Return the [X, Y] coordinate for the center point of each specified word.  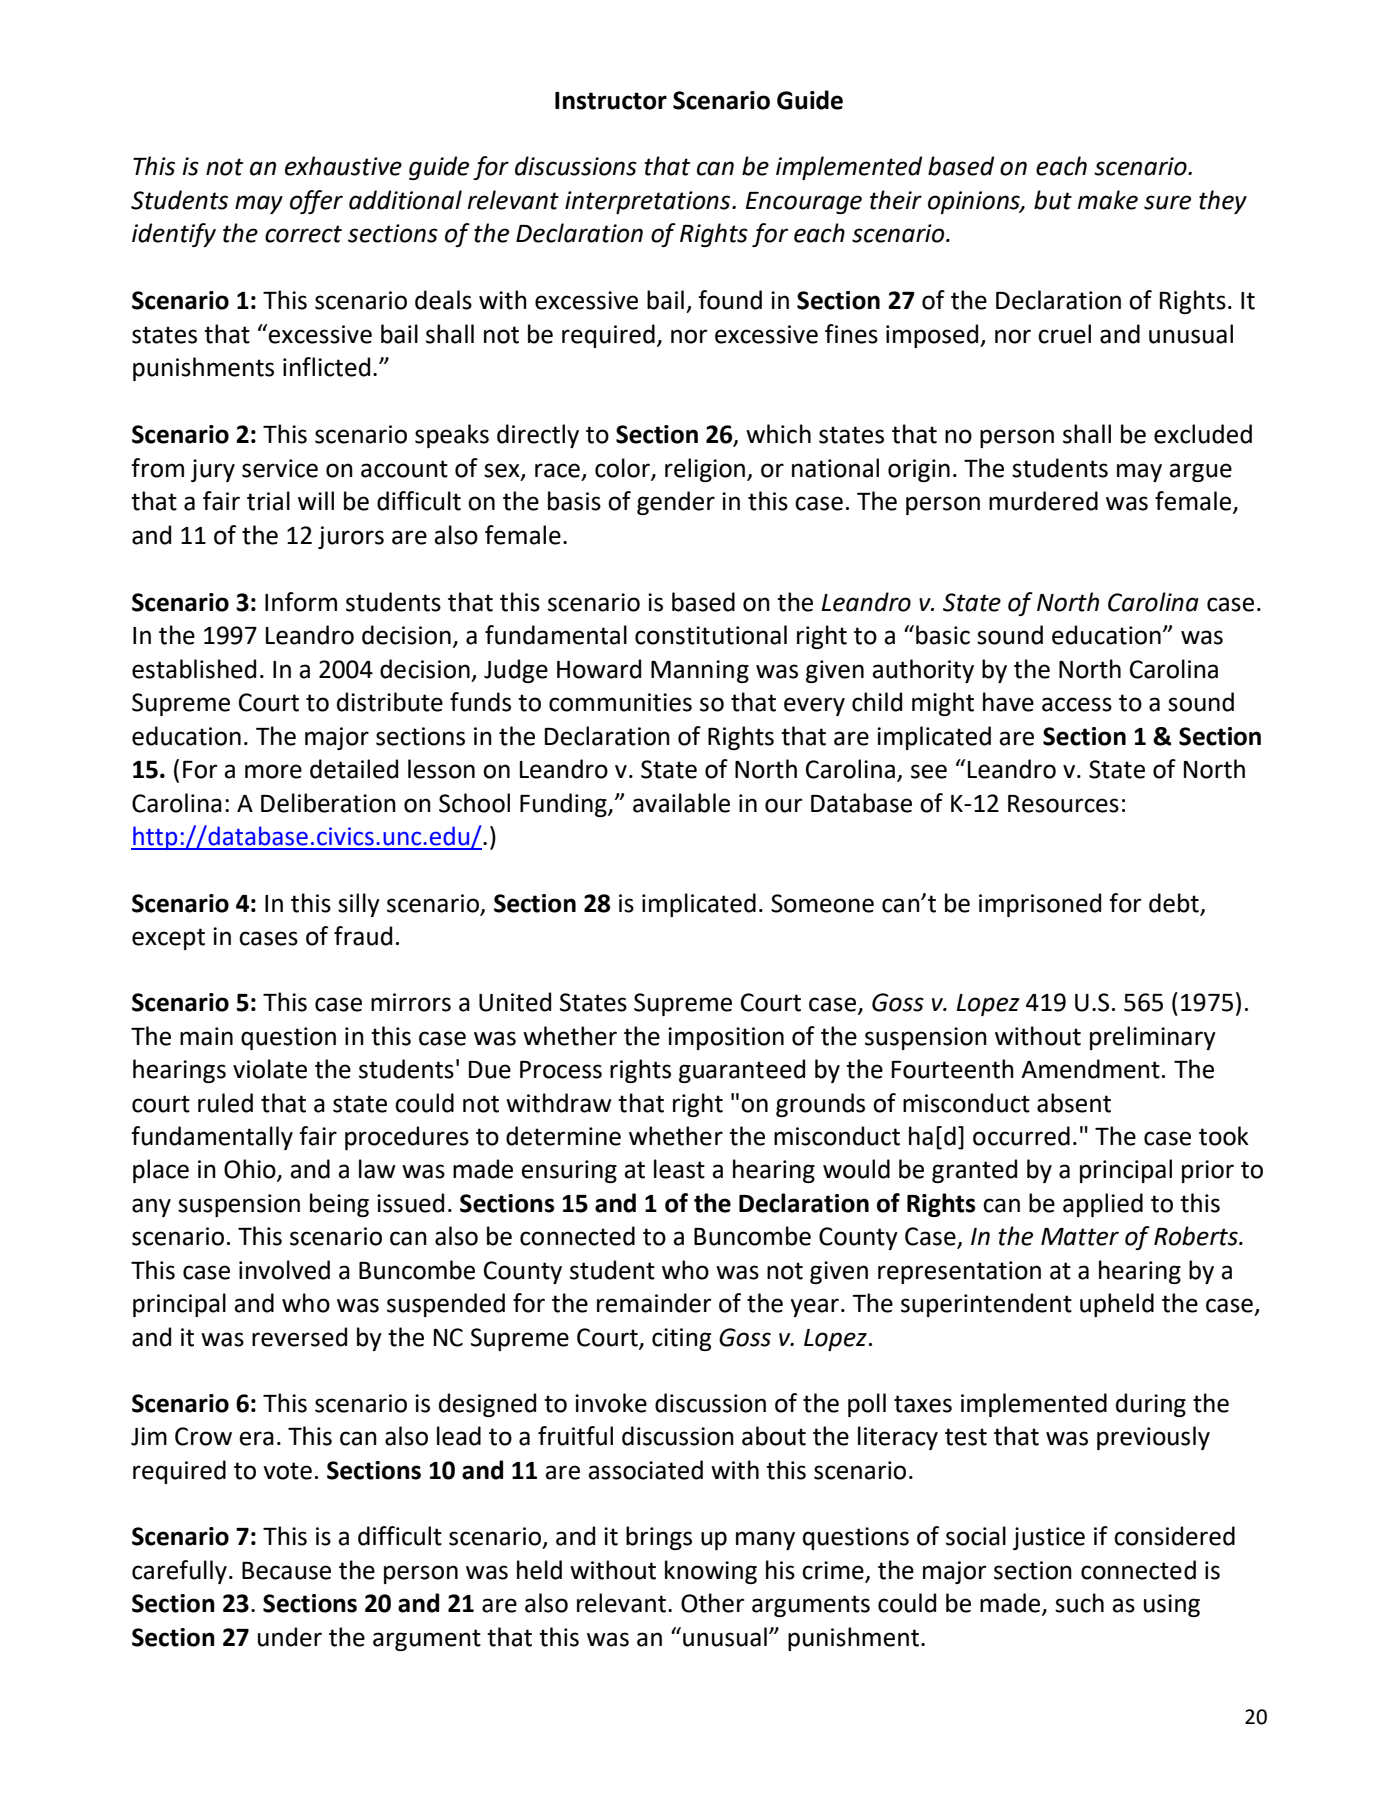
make [1108, 200]
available [681, 803]
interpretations [649, 202]
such [1079, 1603]
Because [286, 1571]
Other [712, 1603]
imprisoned [1040, 905]
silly [359, 905]
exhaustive [343, 166]
